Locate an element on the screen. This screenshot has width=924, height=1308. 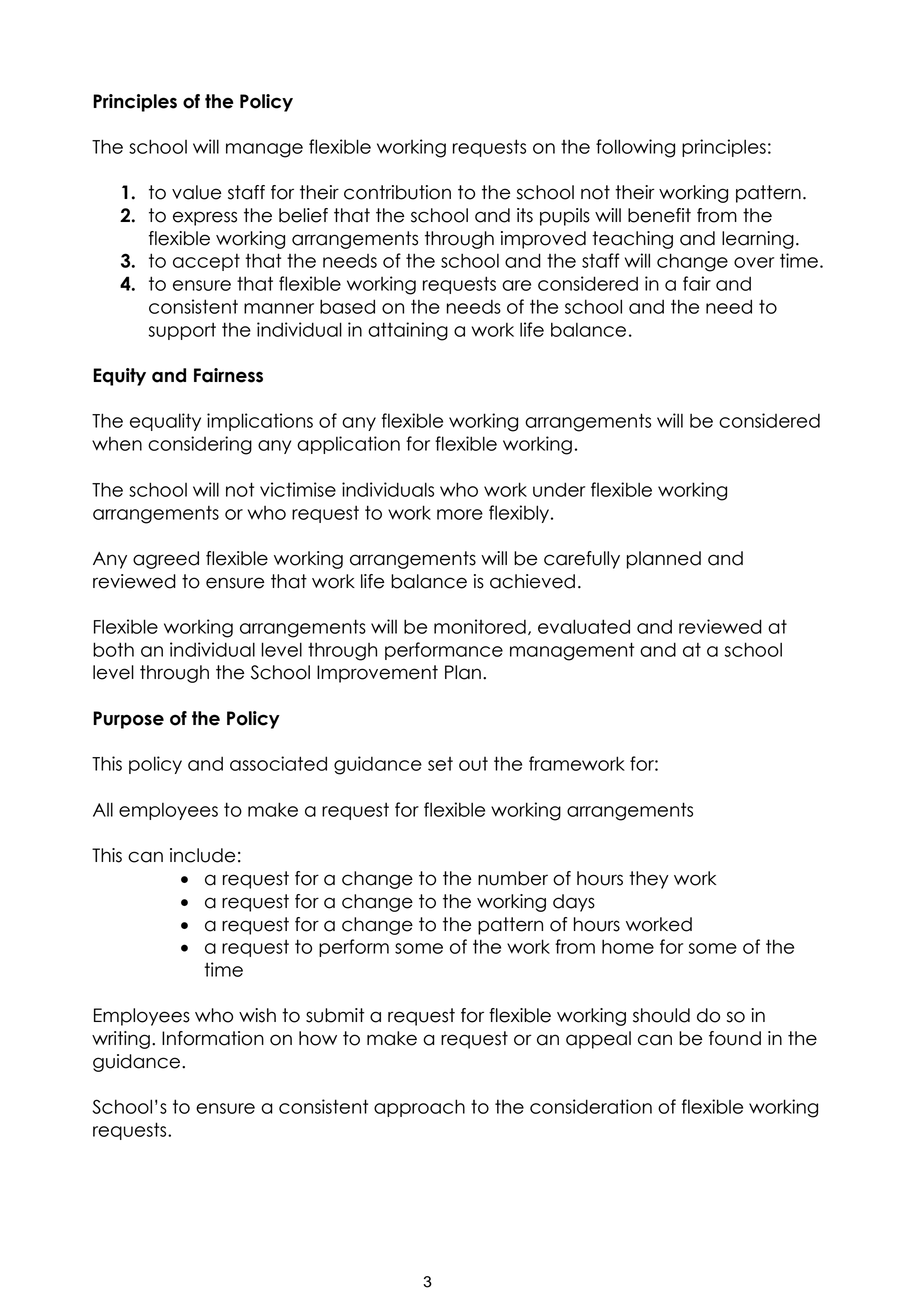
contribution is located at coordinates (397, 192).
